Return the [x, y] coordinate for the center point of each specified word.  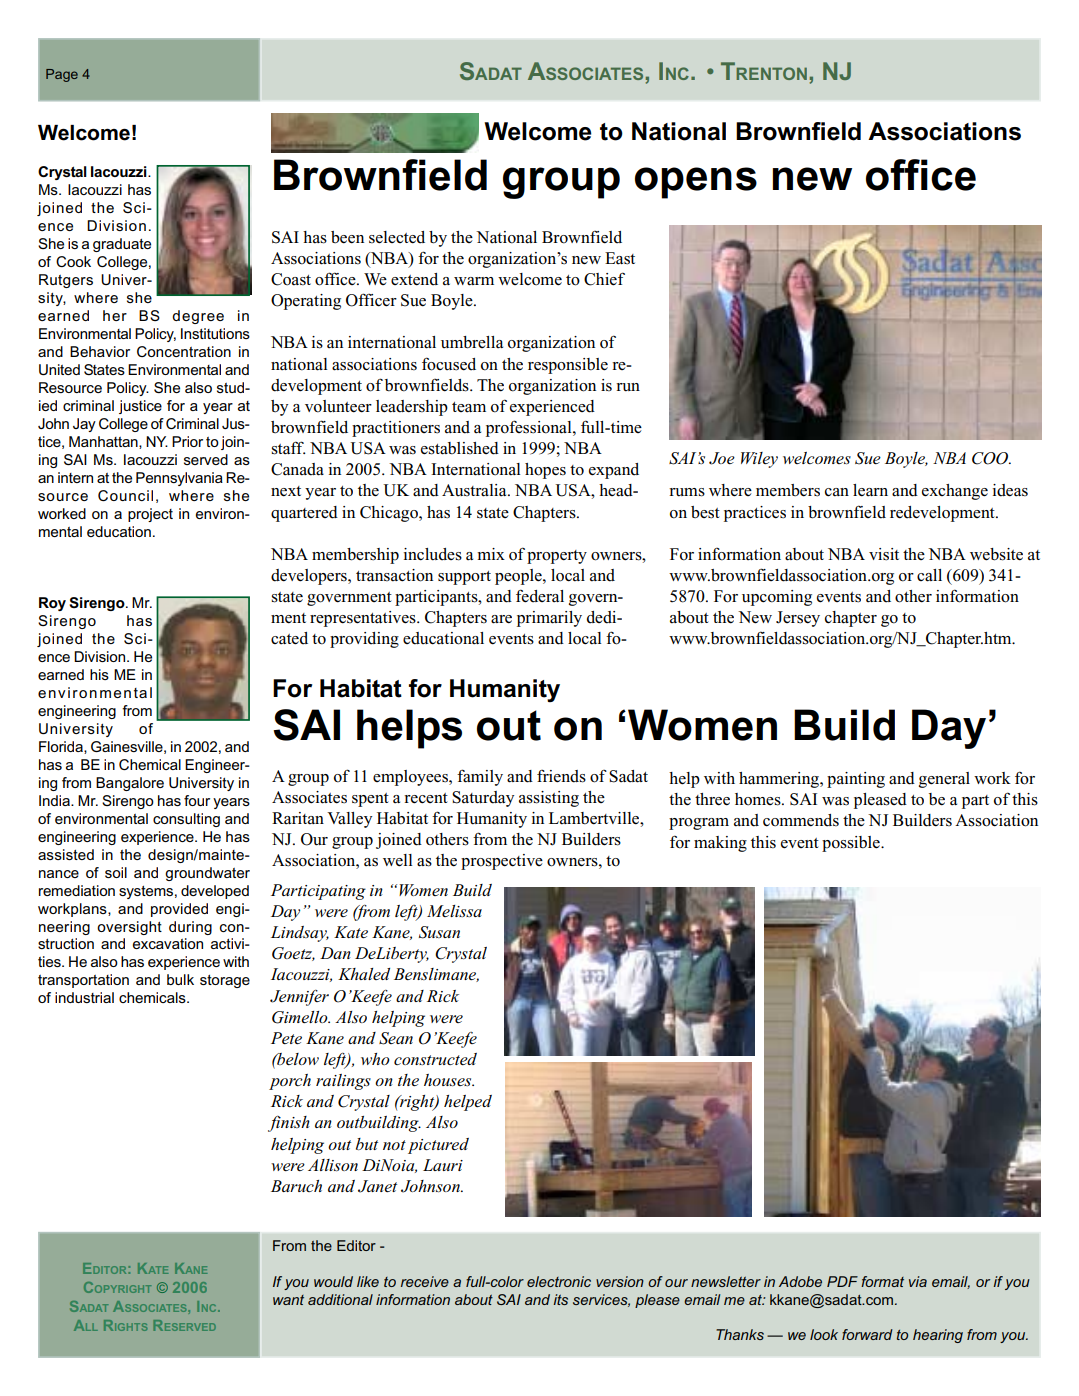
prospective [502, 862]
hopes [545, 471]
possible [852, 844]
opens [696, 183]
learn [870, 490]
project [150, 515]
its [561, 1299]
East [620, 258]
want [288, 1300]
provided [179, 910]
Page [62, 75]
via [918, 1281]
